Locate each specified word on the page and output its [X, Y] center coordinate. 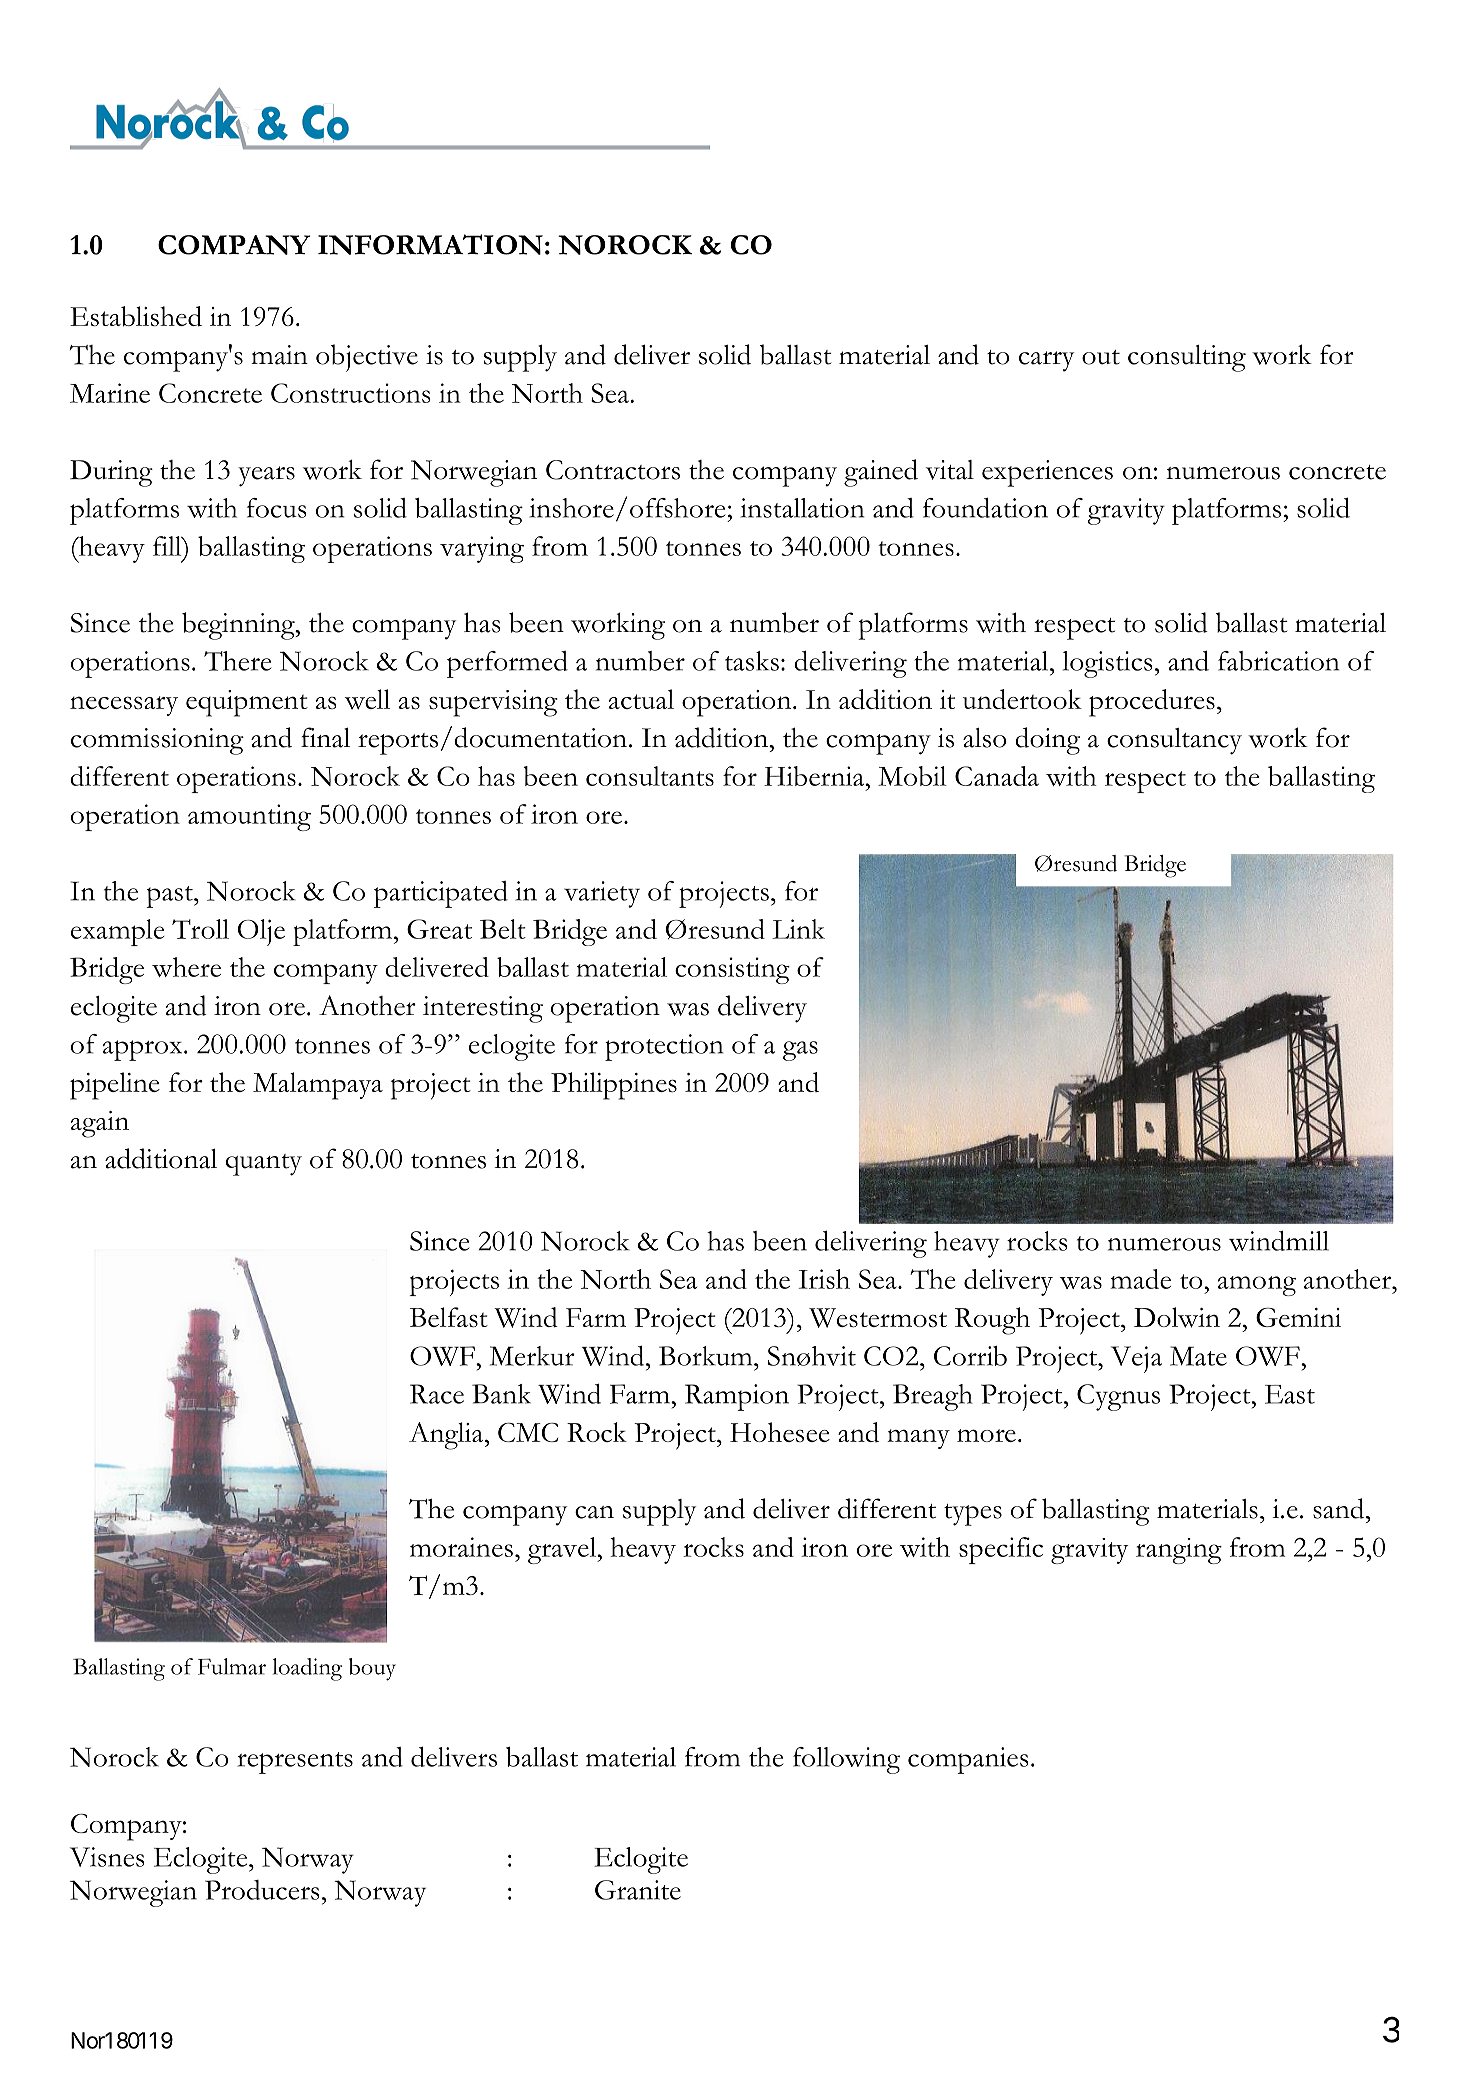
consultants [650, 776]
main [279, 355]
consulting [1187, 358]
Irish [824, 1279]
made [1140, 1279]
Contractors [613, 470]
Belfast [449, 1317]
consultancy [1174, 741]
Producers [262, 1890]
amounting [249, 817]
